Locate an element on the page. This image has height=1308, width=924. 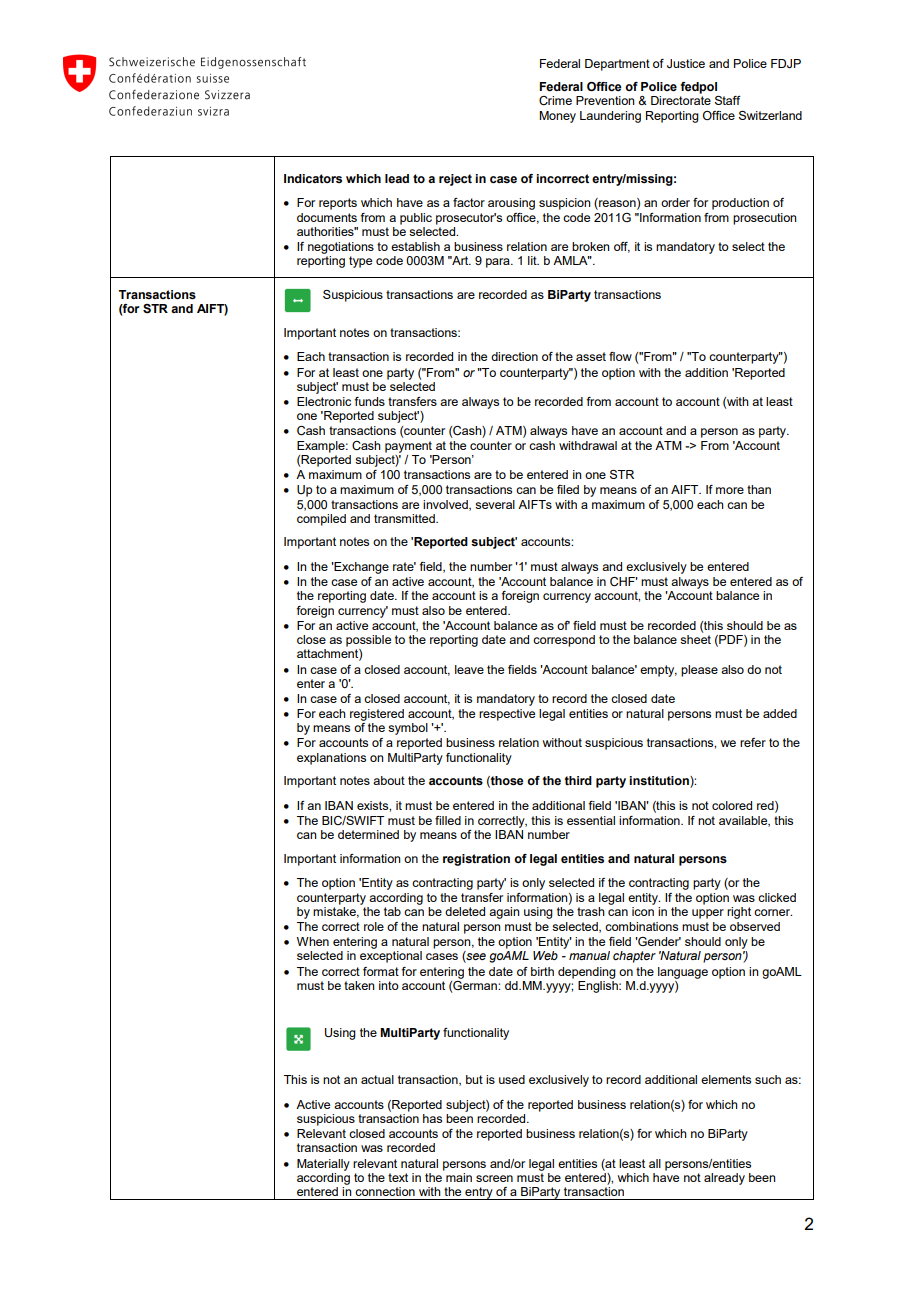
Crime is located at coordinates (555, 100).
